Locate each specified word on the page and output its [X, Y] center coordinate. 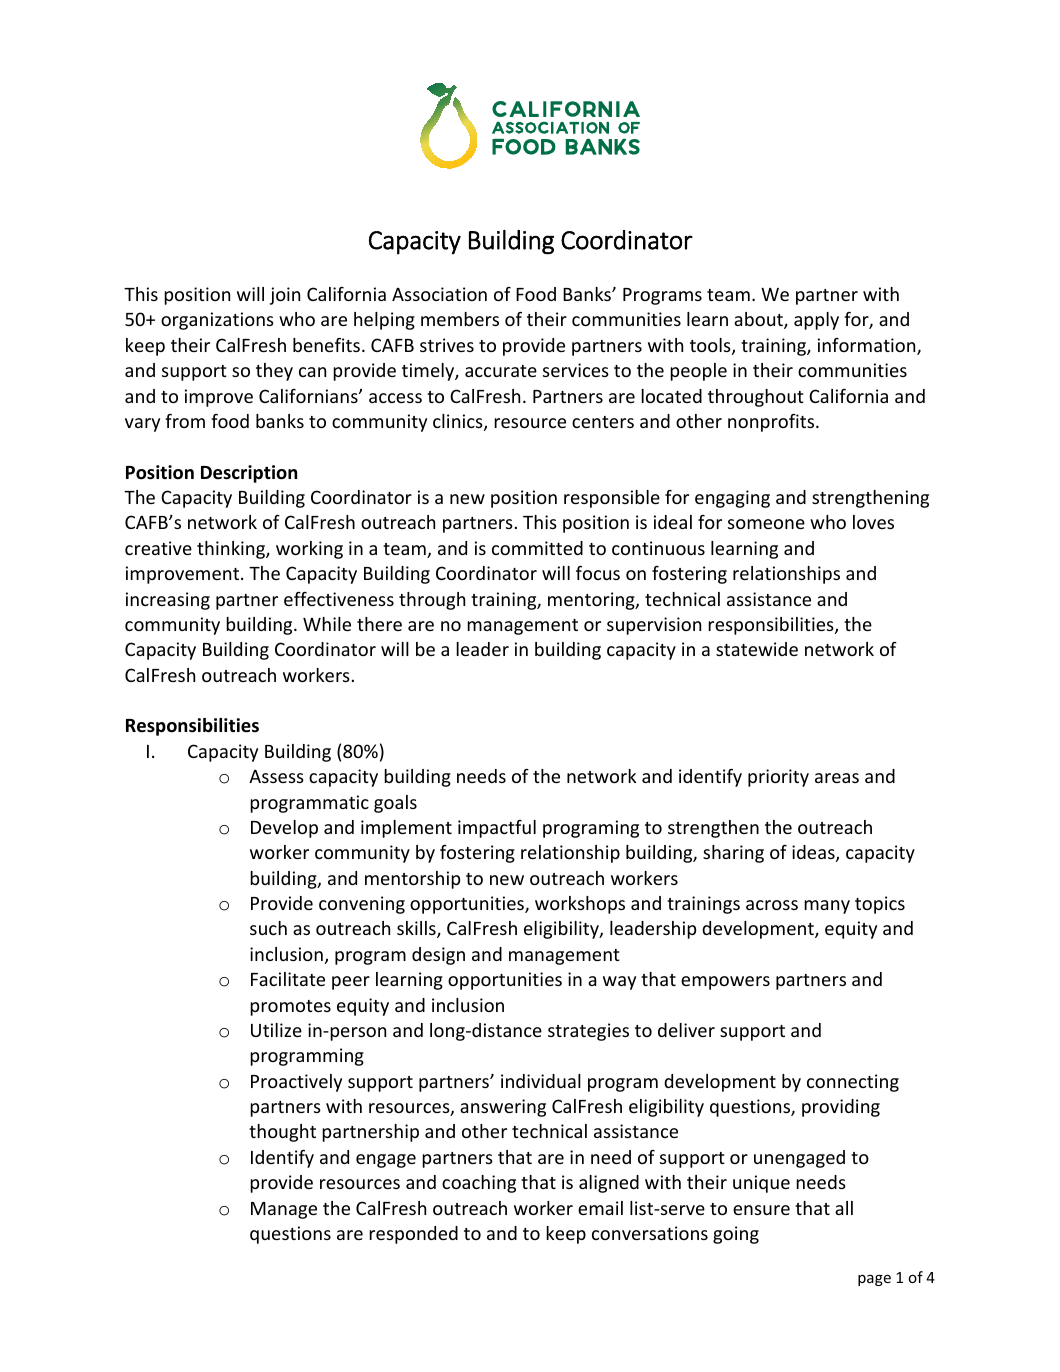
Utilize [276, 1030]
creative [158, 548]
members [460, 319]
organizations [217, 321]
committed [537, 548]
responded [413, 1235]
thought [282, 1133]
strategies [588, 1032]
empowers [725, 983]
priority [778, 778]
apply [816, 321]
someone [766, 524]
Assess [276, 776]
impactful [497, 829]
